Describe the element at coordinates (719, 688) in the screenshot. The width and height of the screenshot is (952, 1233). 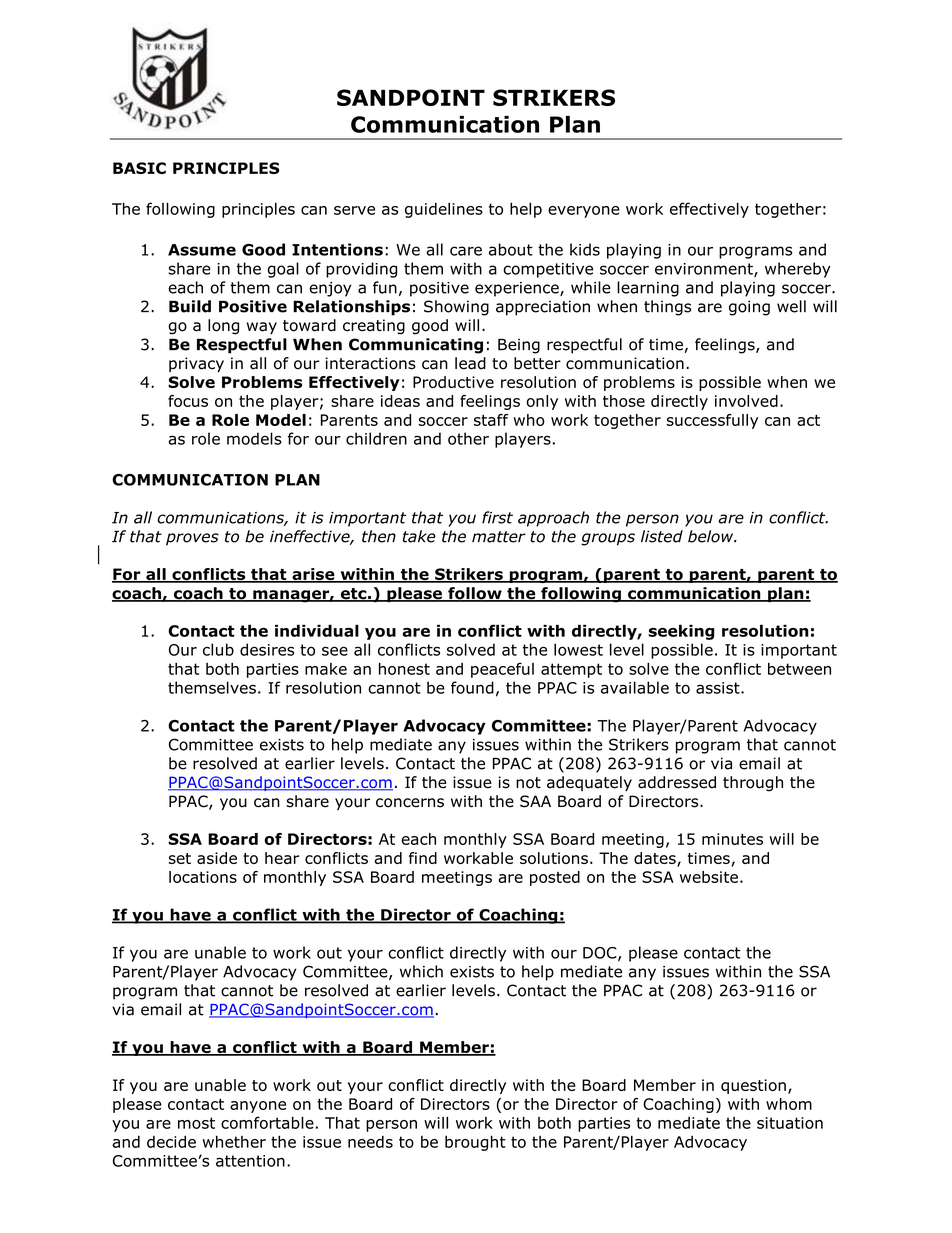
I see `assist` at that location.
